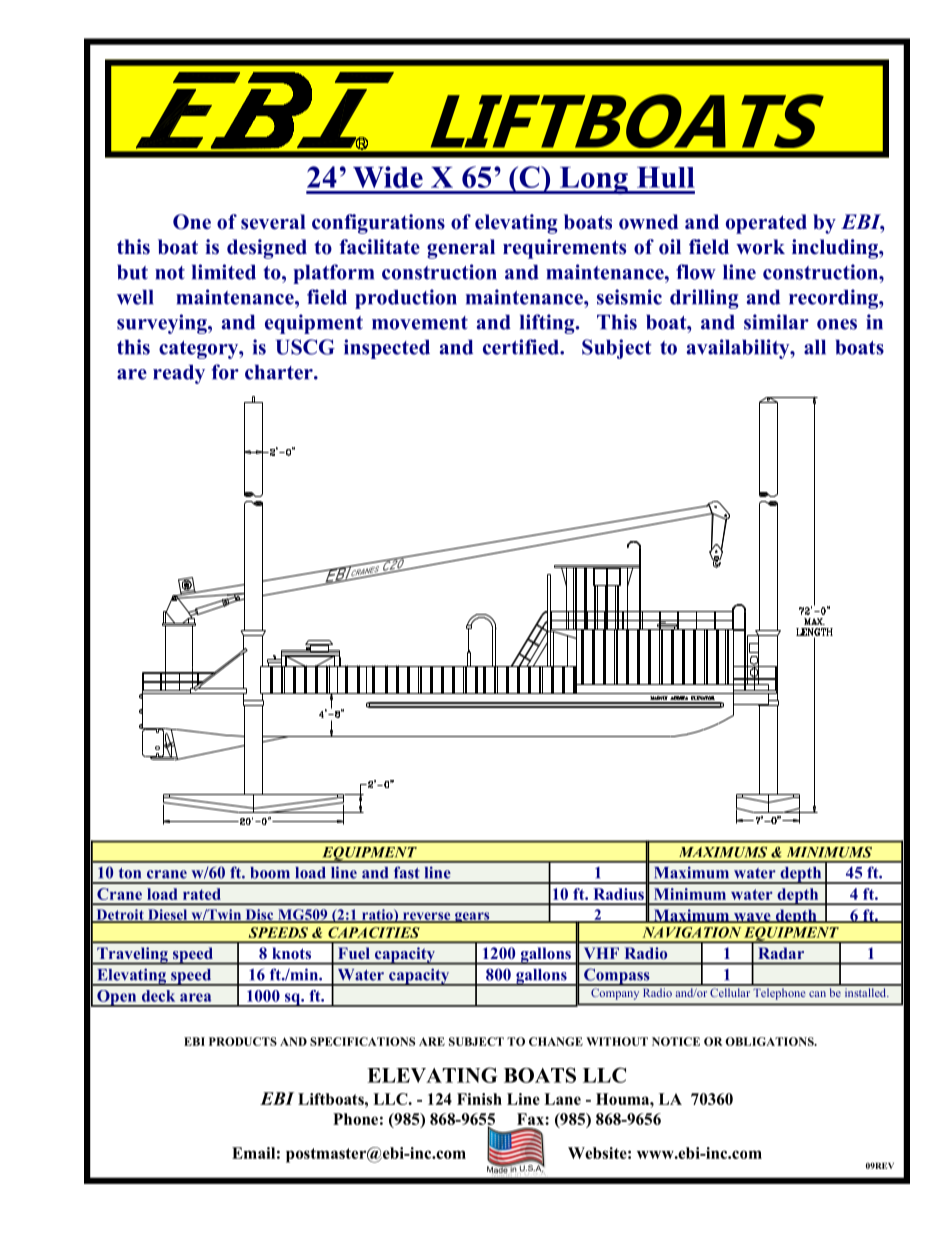 This document has width=952, height=1233. What do you see at coordinates (243, 1041) in the document?
I see `PRODUCTS` at bounding box center [243, 1041].
